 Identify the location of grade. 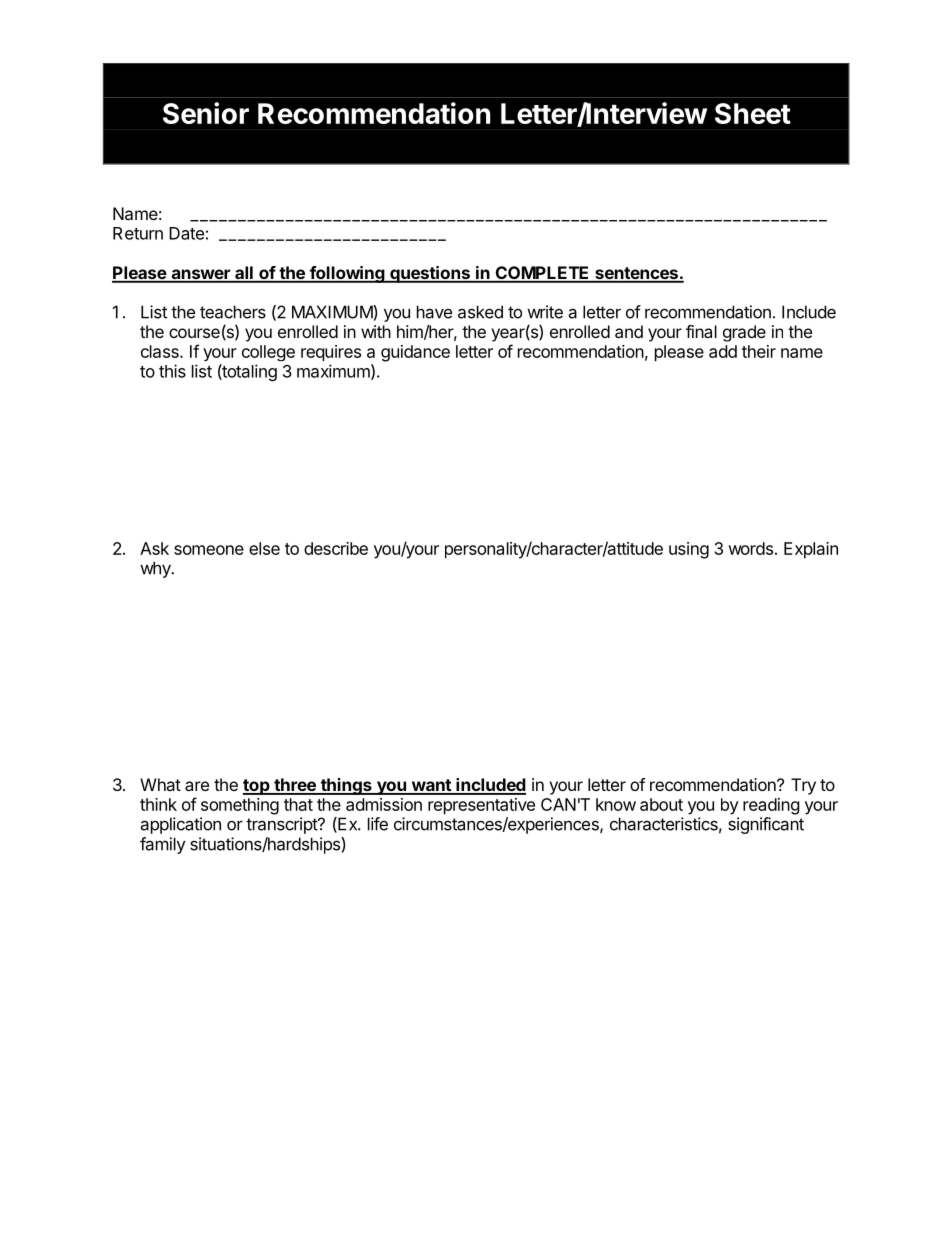
(744, 333).
